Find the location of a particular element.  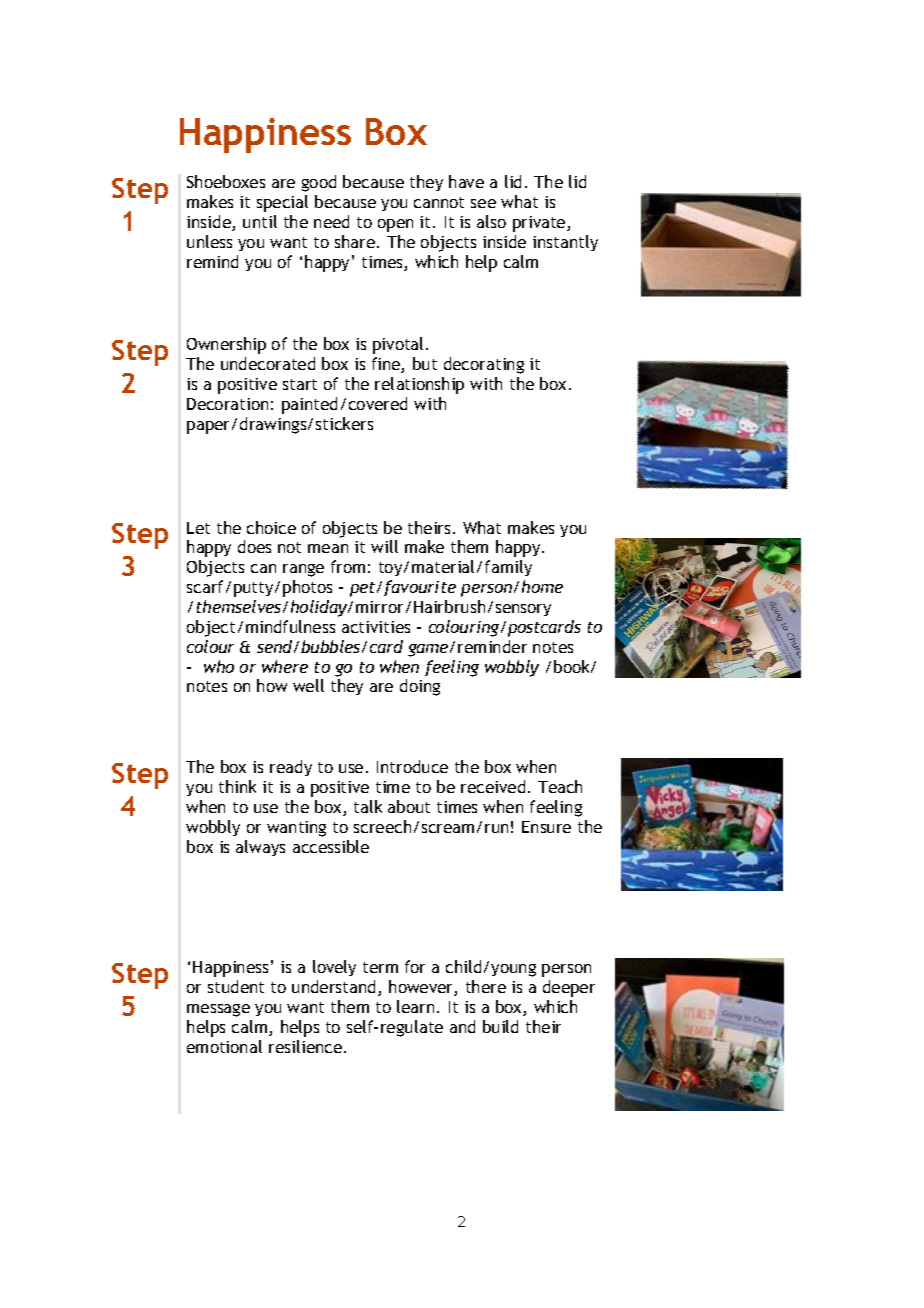

until is located at coordinates (260, 221).
